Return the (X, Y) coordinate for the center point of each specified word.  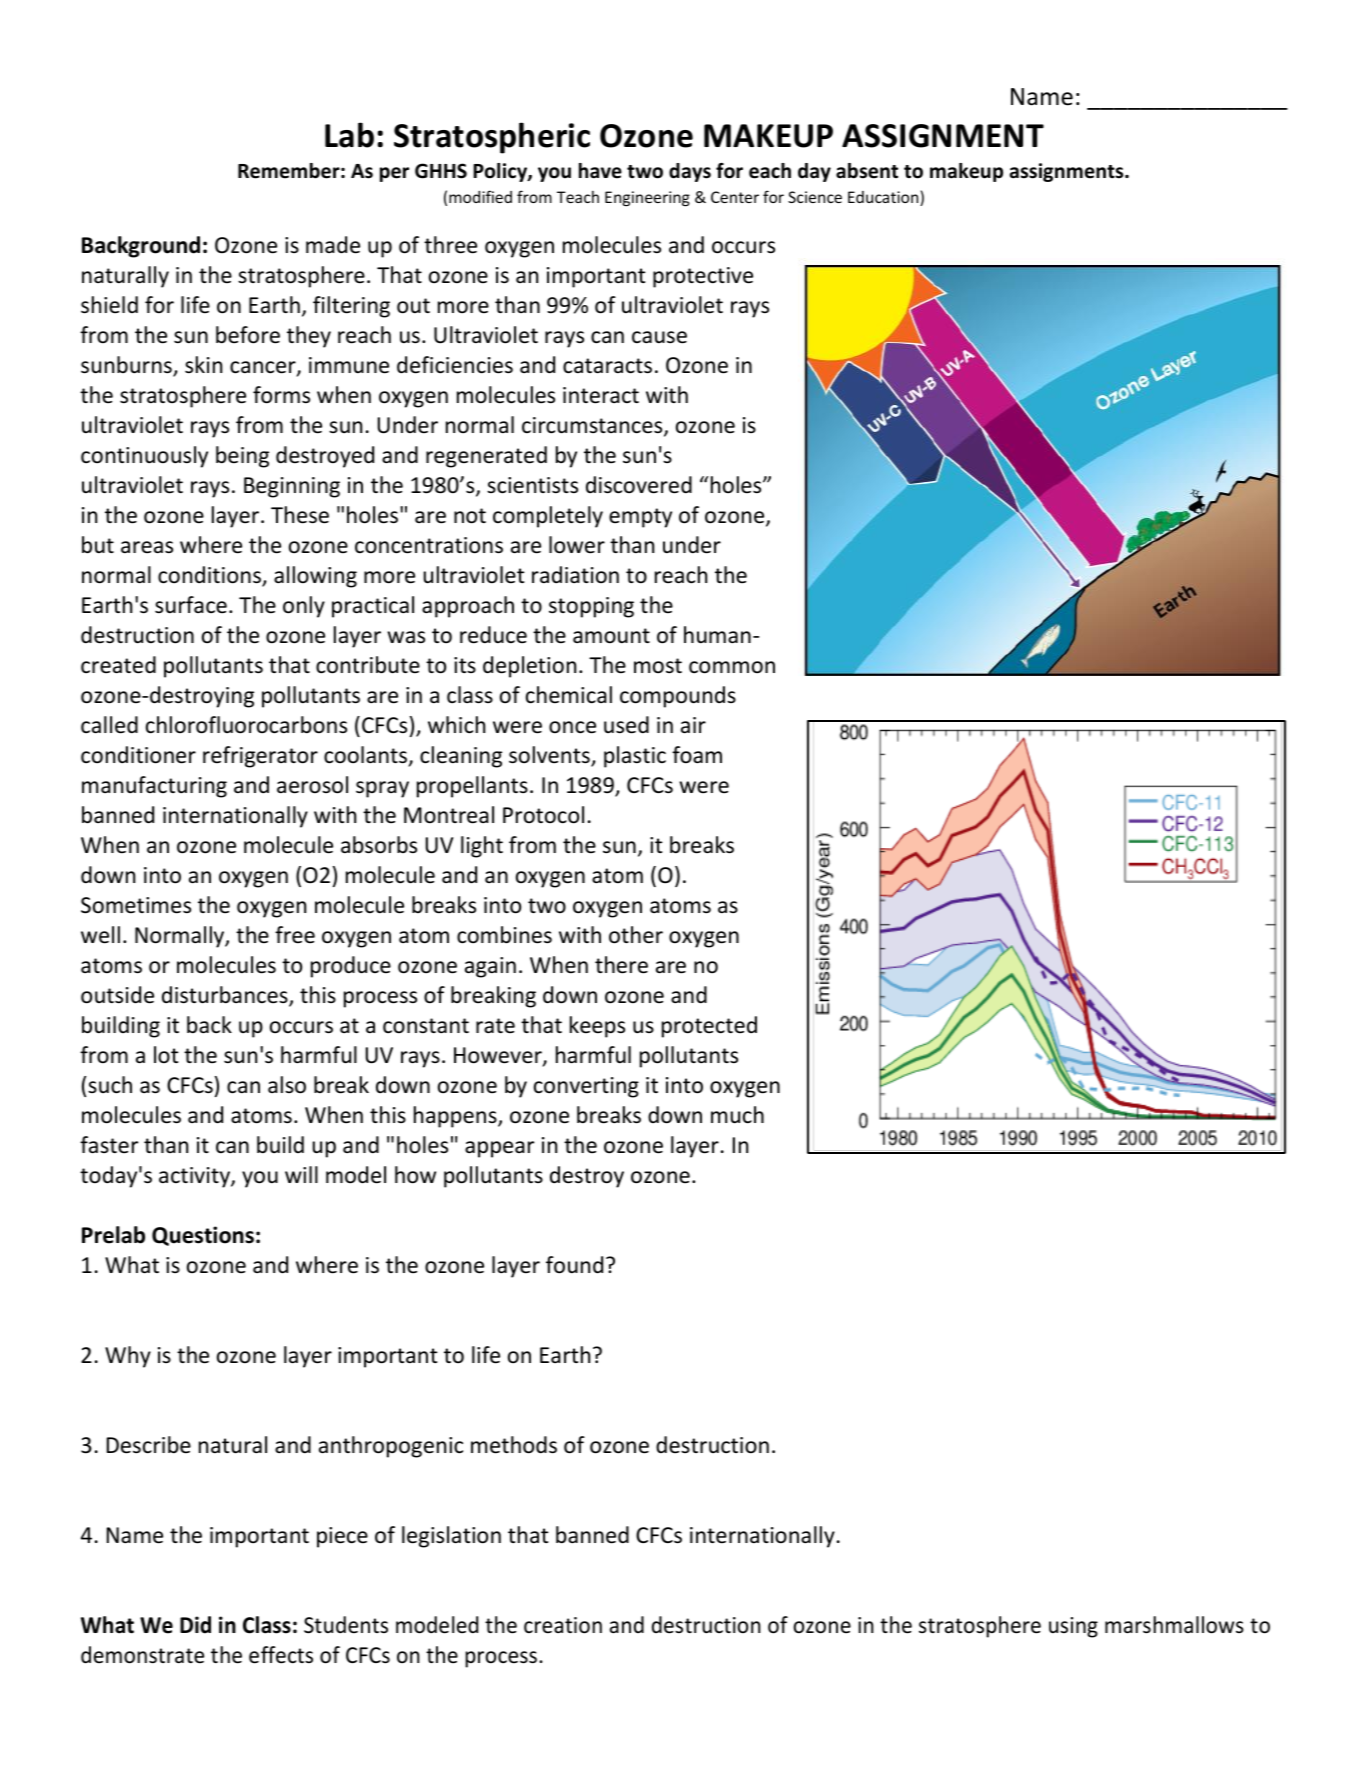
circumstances (593, 426)
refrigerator (260, 757)
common (732, 667)
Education (884, 198)
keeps (597, 1027)
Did (195, 1625)
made (333, 245)
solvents (550, 756)
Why (128, 1357)
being (242, 457)
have (600, 171)
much (737, 1115)
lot (166, 1055)
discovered (639, 485)
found (574, 1265)
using (1073, 1627)
